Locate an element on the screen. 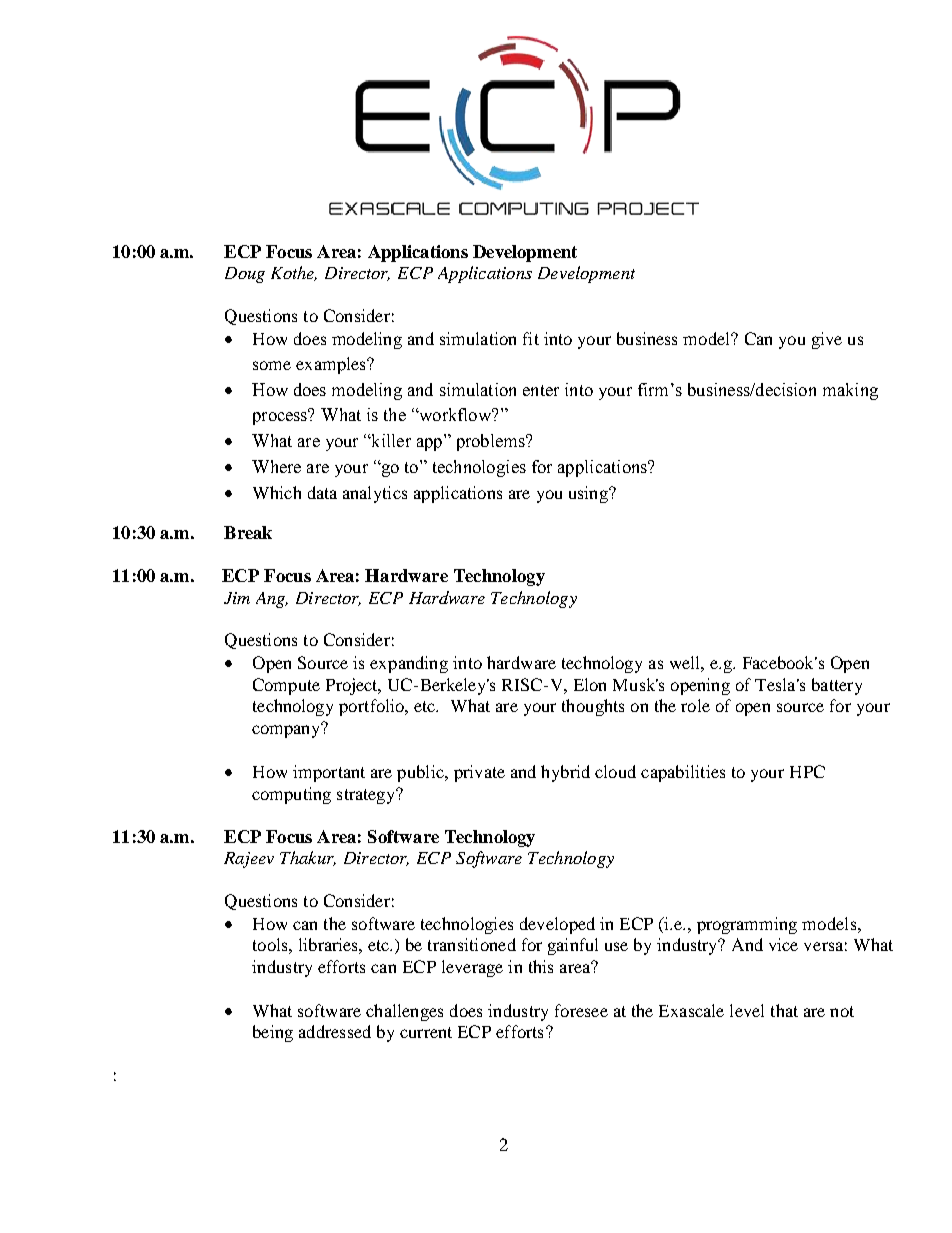  Doug is located at coordinates (245, 275).
